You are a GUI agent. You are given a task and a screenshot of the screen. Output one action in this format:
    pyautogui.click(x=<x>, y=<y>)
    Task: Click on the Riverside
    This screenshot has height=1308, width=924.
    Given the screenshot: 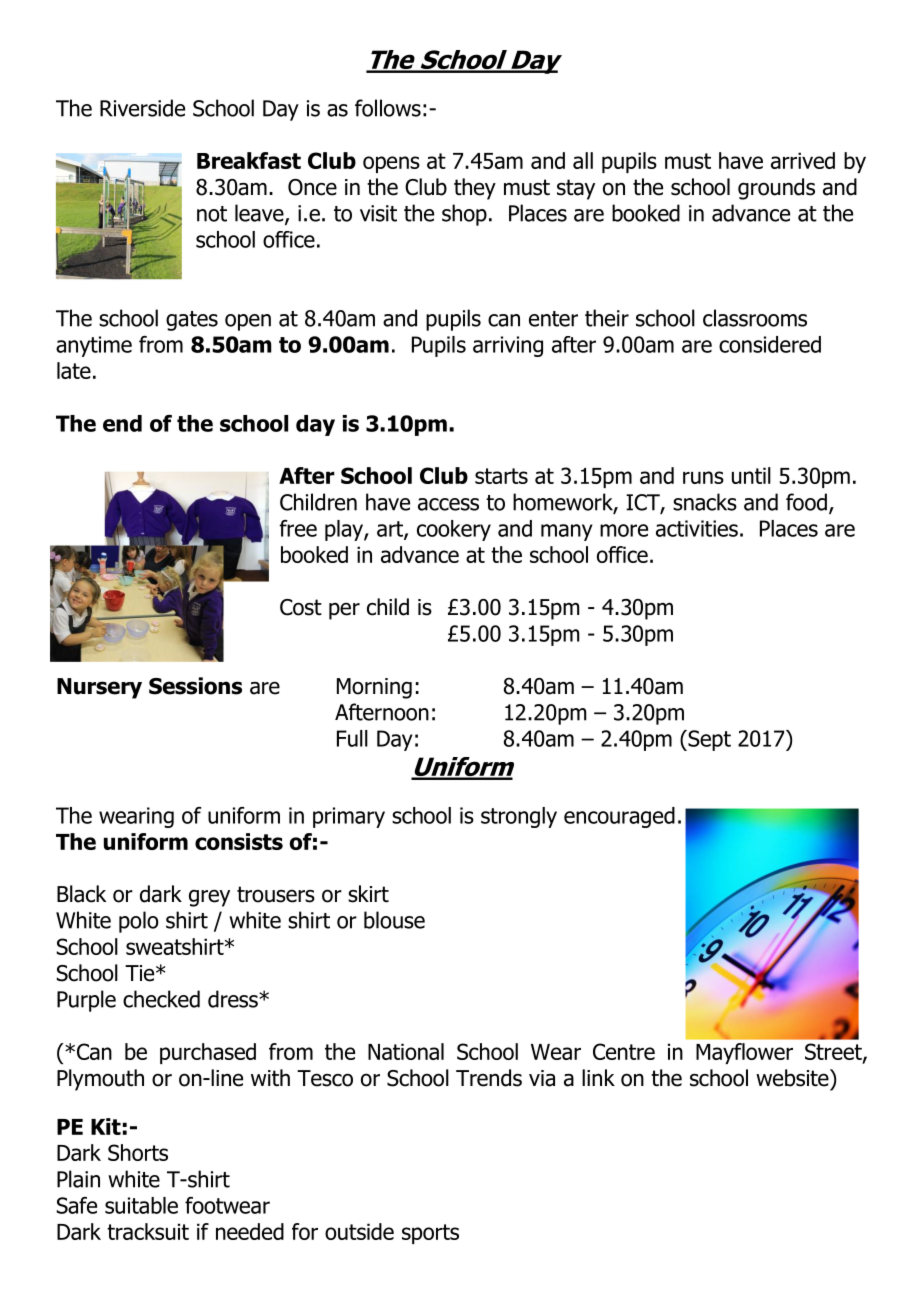 What is the action you would take?
    pyautogui.click(x=142, y=108)
